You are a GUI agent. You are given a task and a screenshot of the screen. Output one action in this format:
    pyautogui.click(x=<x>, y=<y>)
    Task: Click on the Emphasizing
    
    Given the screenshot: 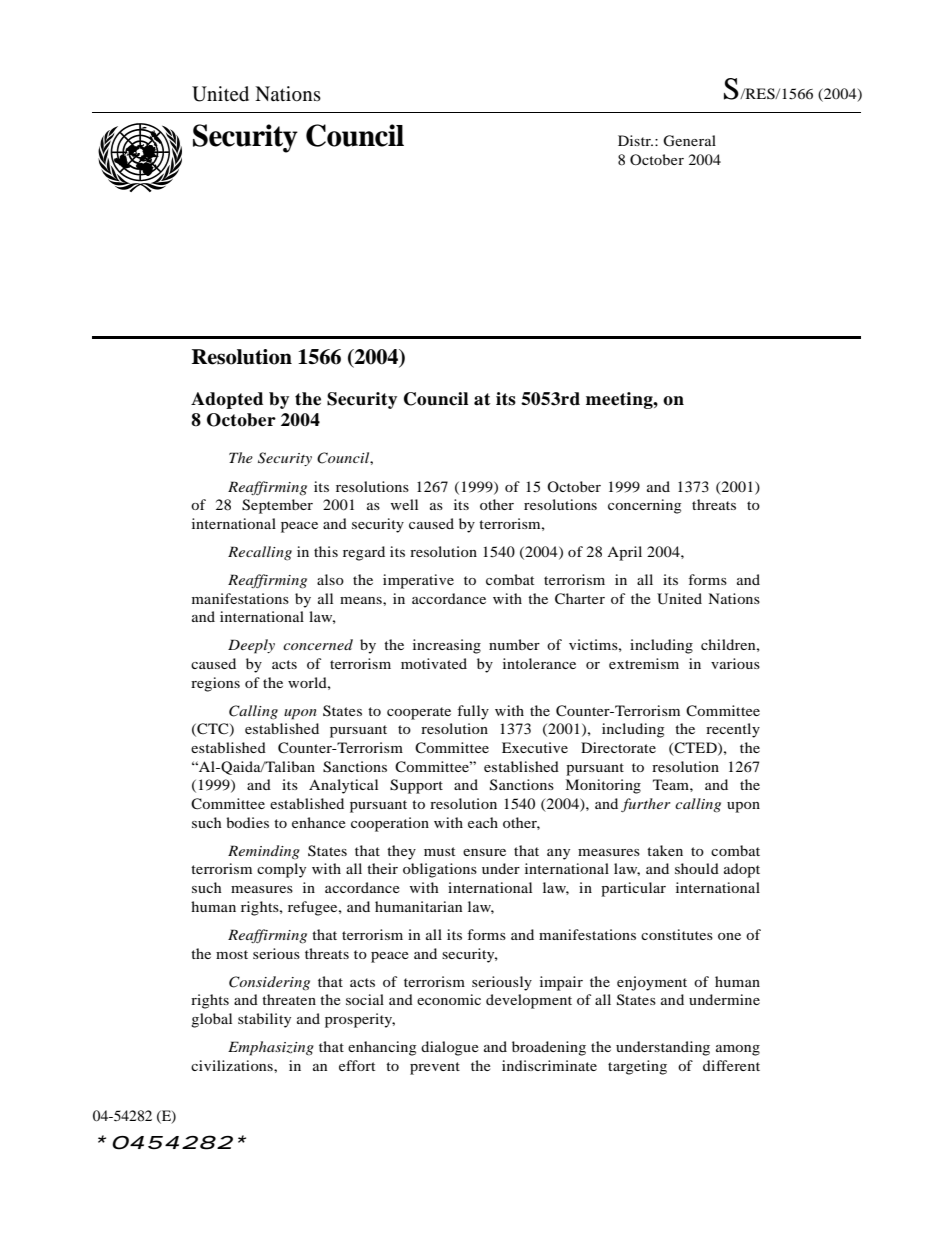 What is the action you would take?
    pyautogui.click(x=271, y=1048)
